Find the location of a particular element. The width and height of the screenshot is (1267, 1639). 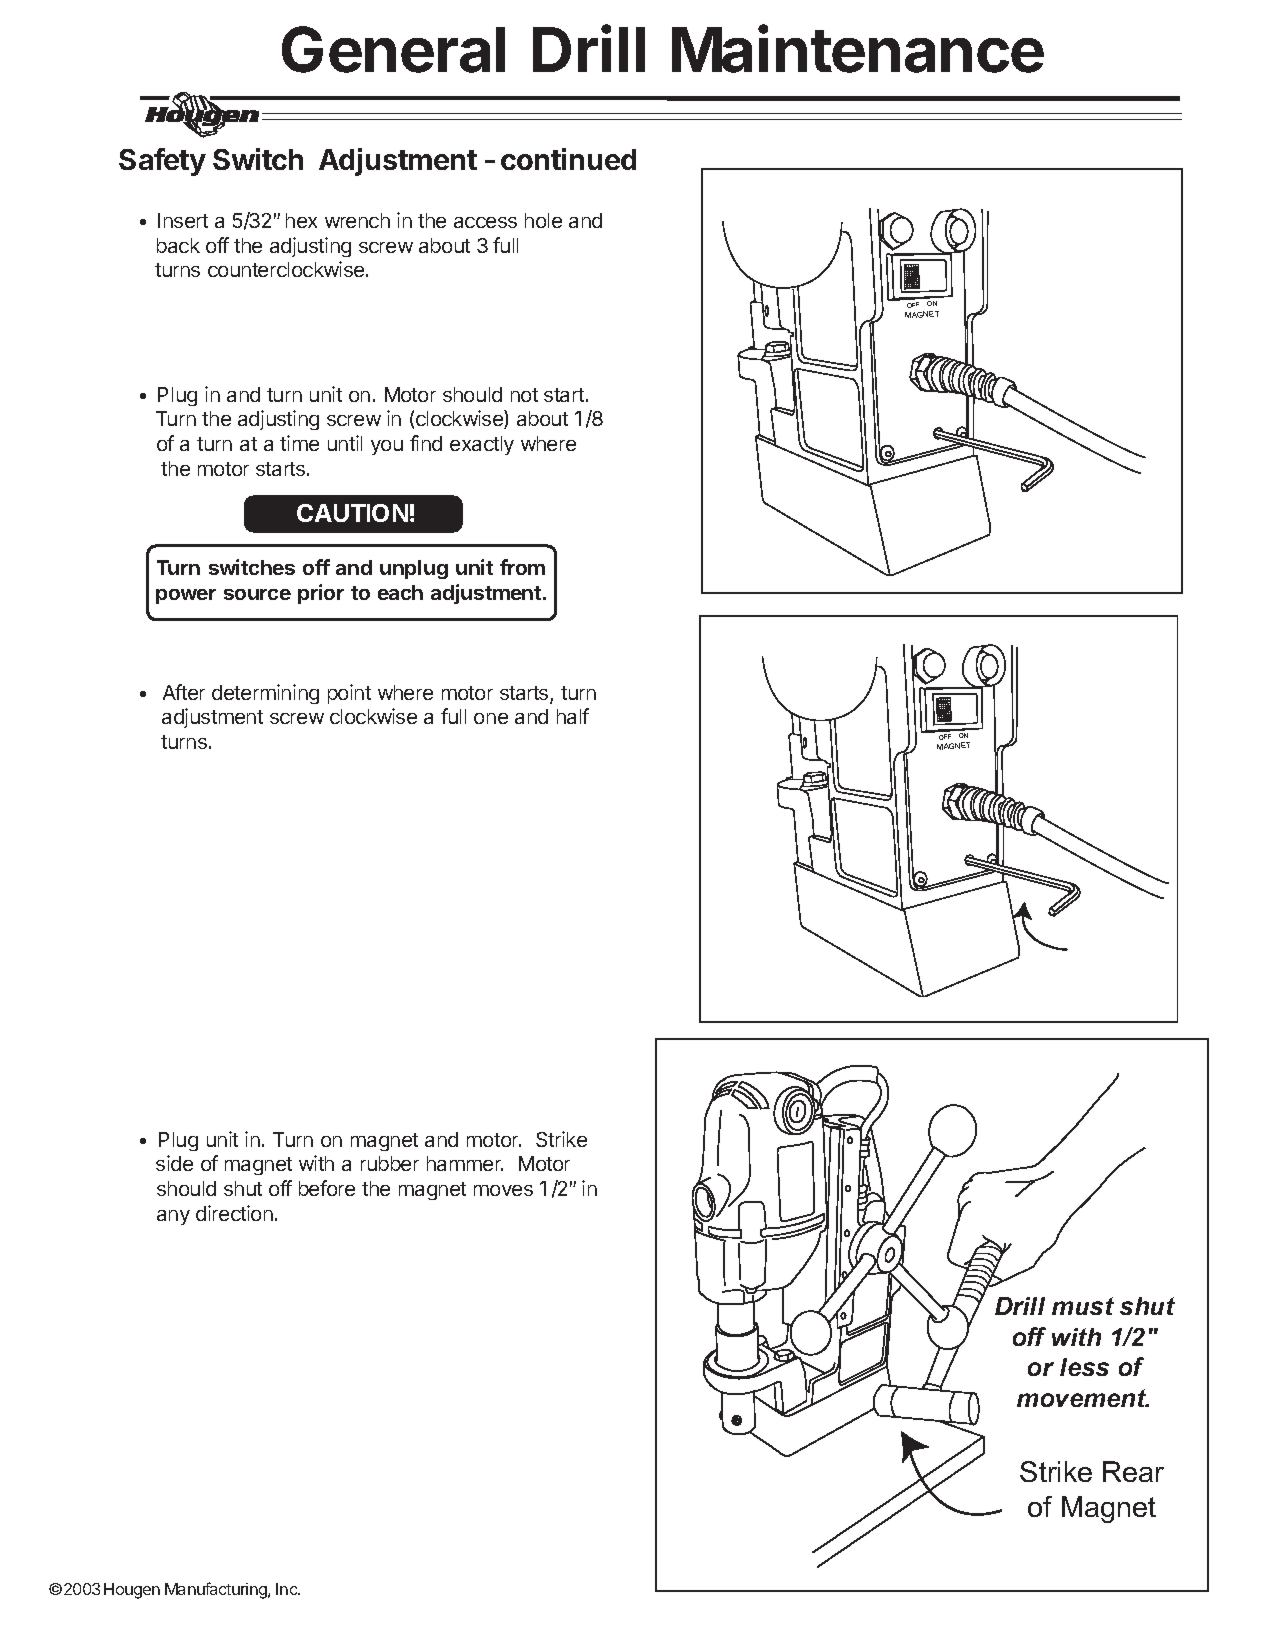

General is located at coordinates (393, 49).
